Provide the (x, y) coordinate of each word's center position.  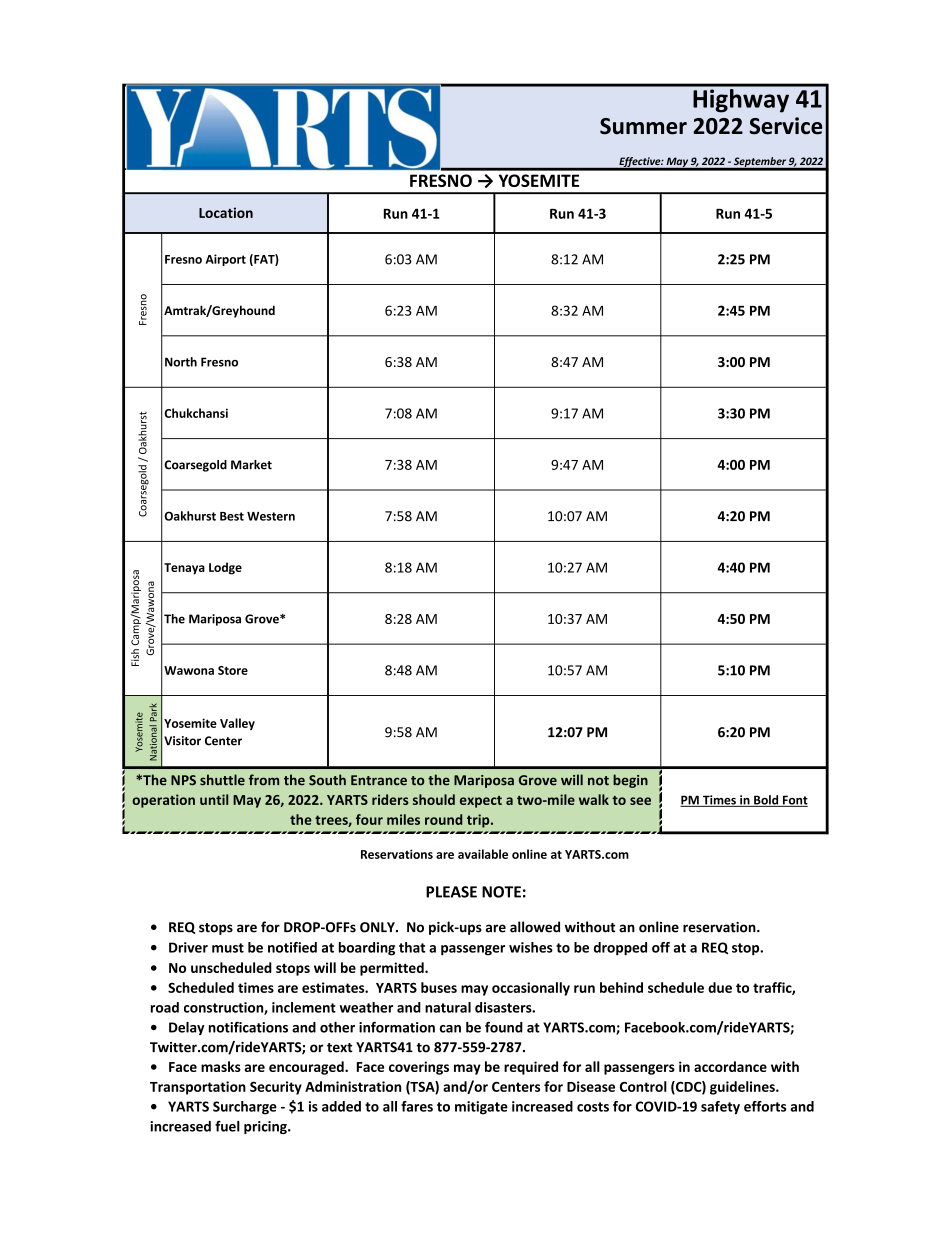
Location (226, 212)
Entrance (379, 780)
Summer (643, 126)
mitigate (481, 1108)
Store (233, 670)
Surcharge (245, 1108)
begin (630, 781)
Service (786, 126)
